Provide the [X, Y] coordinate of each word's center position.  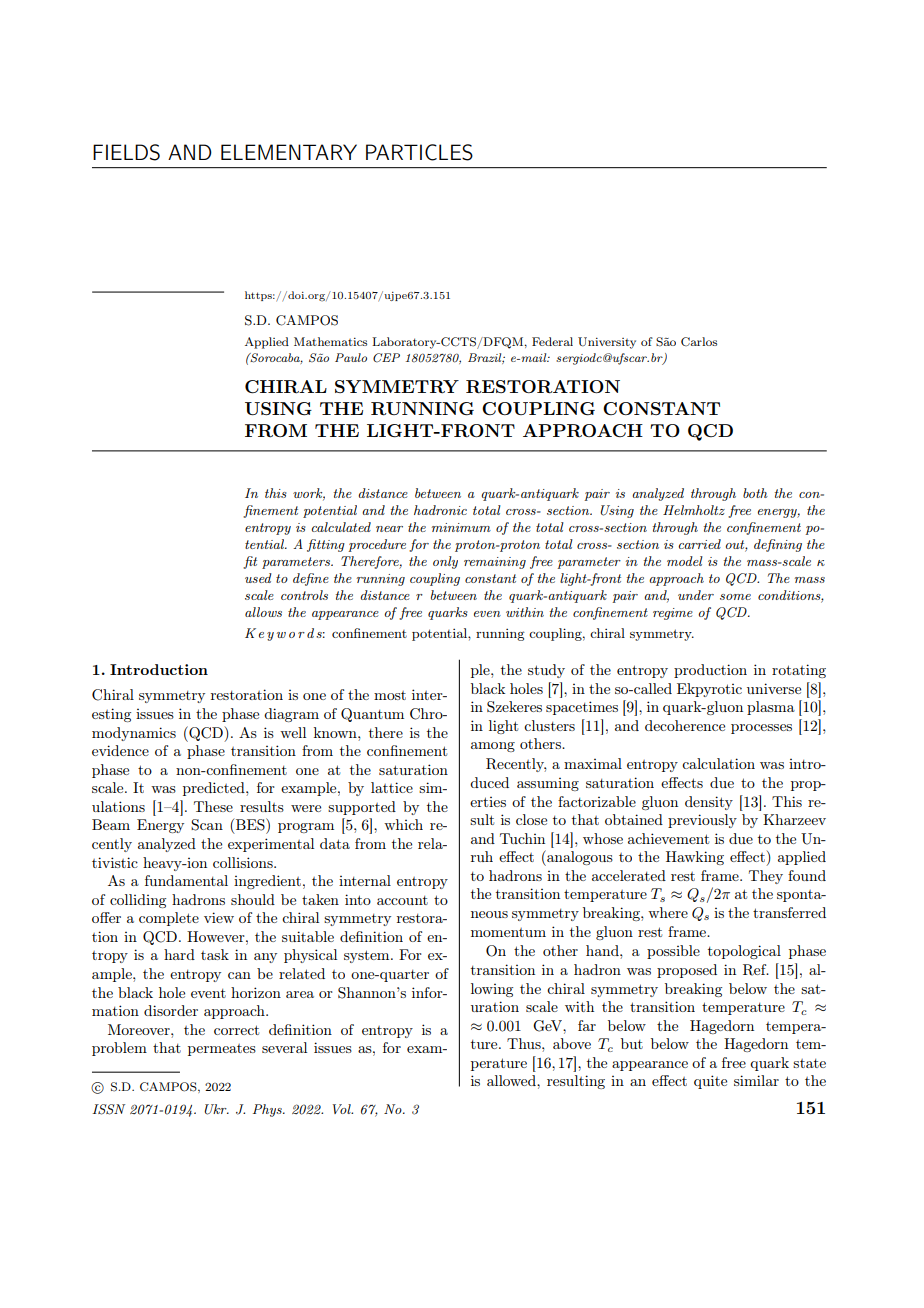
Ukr [216, 1109]
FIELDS [126, 152]
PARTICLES [419, 152]
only [445, 562]
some [735, 597]
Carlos [699, 341]
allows [263, 612]
